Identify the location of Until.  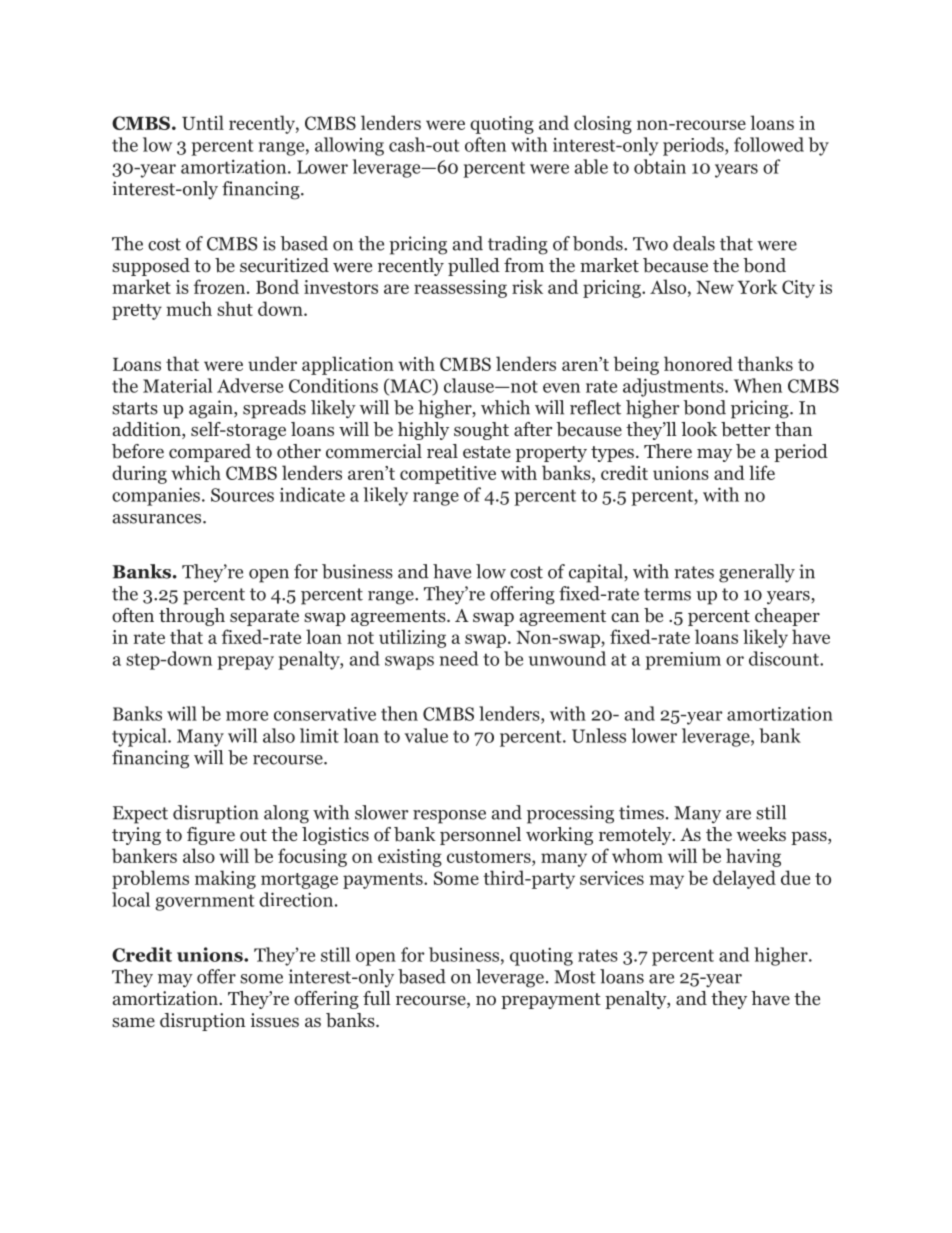
(203, 122).
